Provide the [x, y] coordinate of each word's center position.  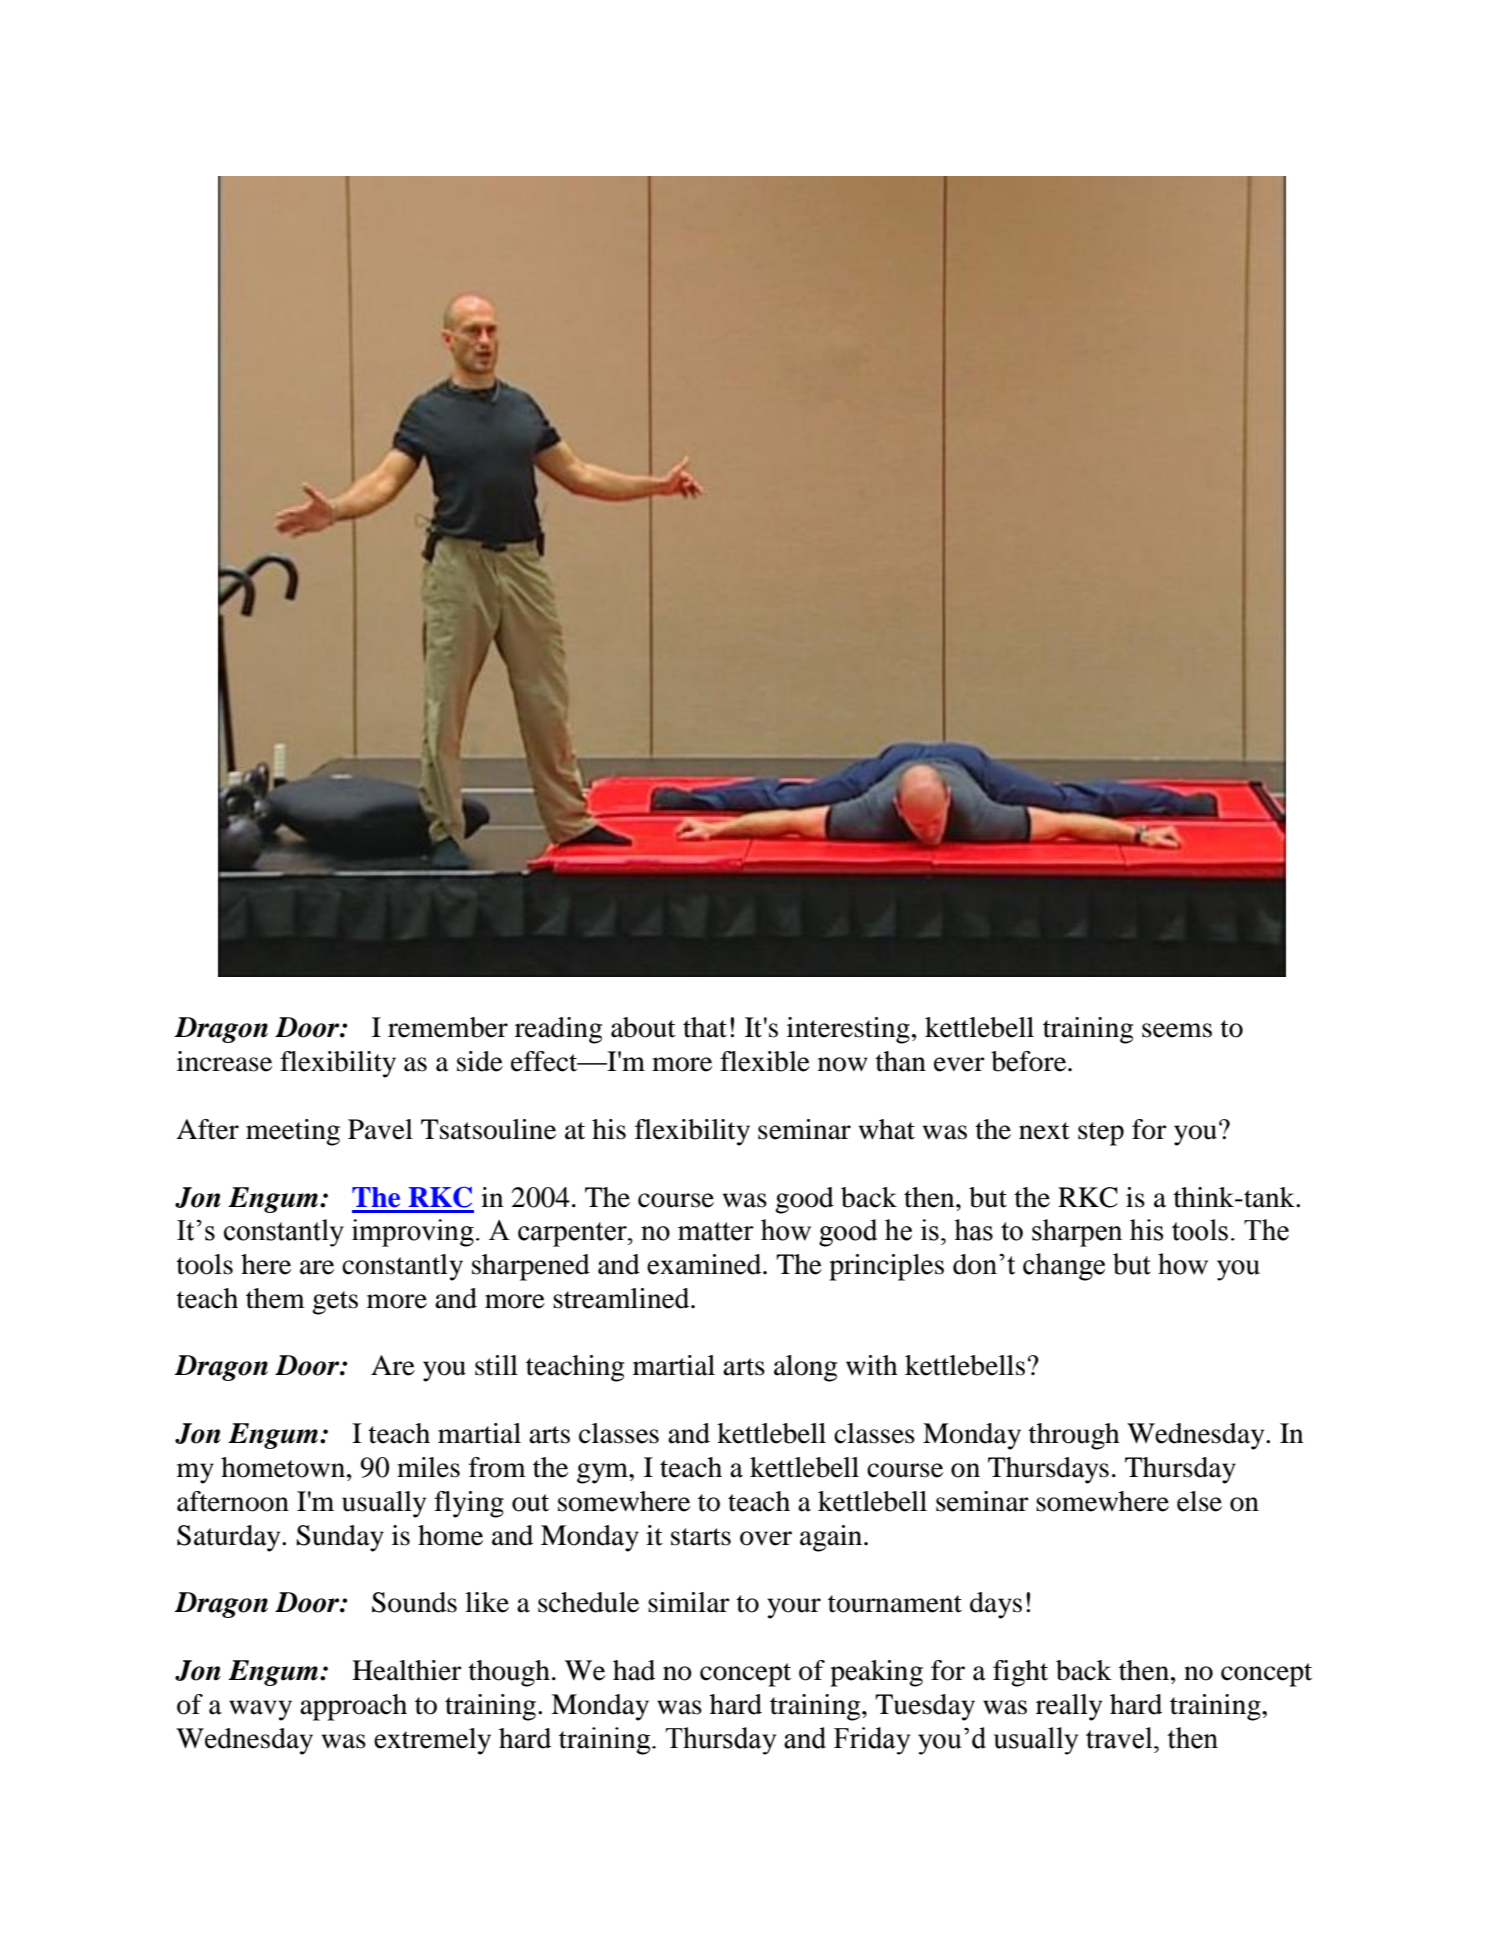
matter [716, 1231]
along [805, 1368]
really [1069, 1707]
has [973, 1230]
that [705, 1027]
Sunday [340, 1538]
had [634, 1670]
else [1199, 1501]
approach [353, 1707]
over [766, 1538]
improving [413, 1233]
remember [448, 1027]
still [496, 1365]
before [1030, 1061]
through [1074, 1436]
